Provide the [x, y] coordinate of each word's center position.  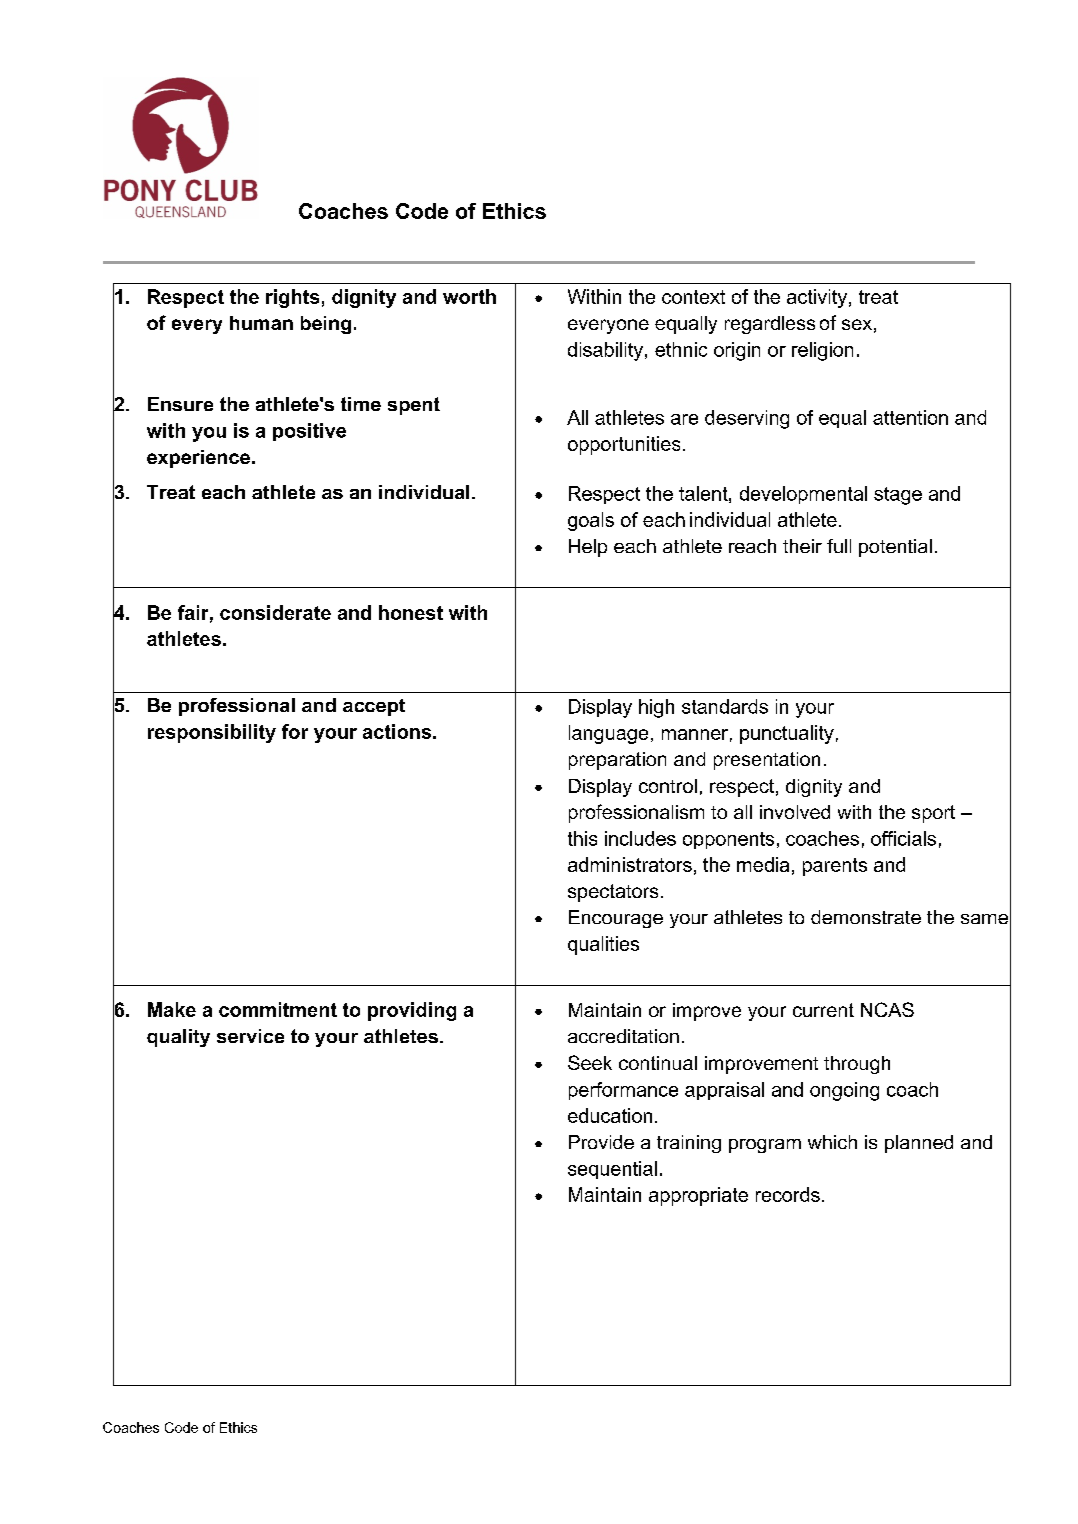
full [839, 546]
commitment [278, 1009]
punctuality [787, 734]
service [250, 1036]
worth [469, 296]
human [261, 323]
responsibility [212, 733]
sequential [612, 1170]
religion [822, 351]
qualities [603, 945]
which [832, 1142]
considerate [275, 612]
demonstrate [866, 917]
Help [588, 548]
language [608, 734]
